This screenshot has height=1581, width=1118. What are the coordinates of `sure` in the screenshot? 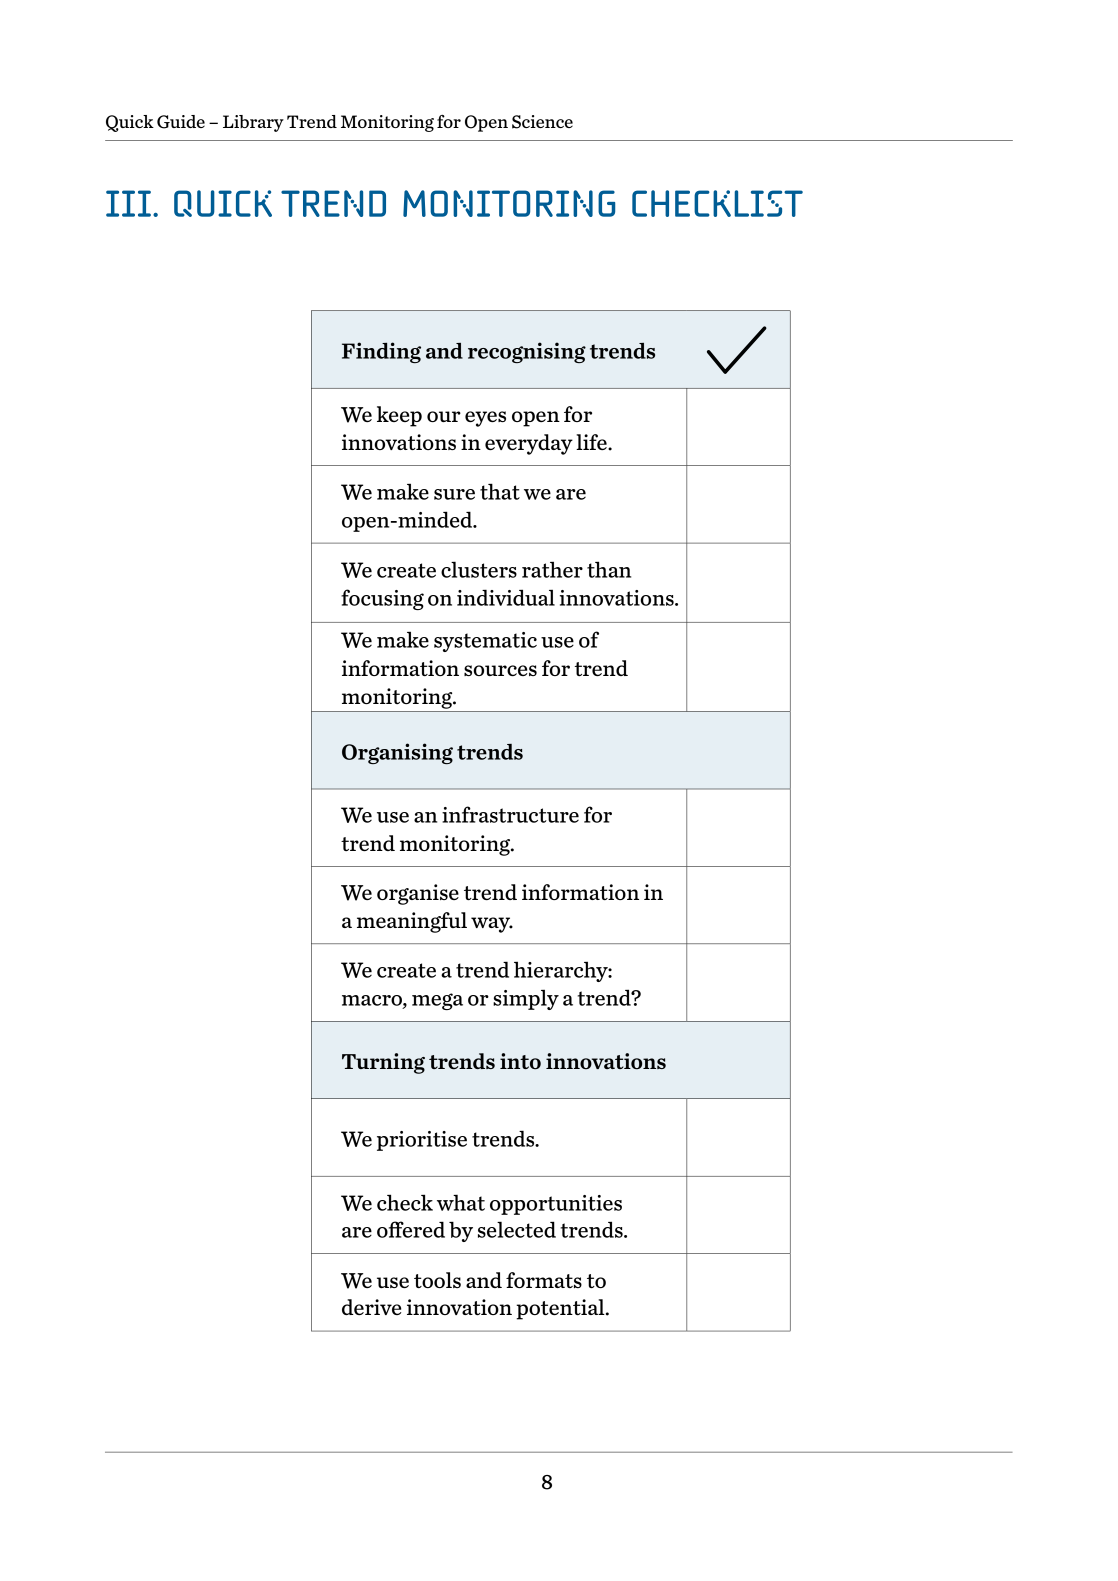 It's located at (454, 494).
